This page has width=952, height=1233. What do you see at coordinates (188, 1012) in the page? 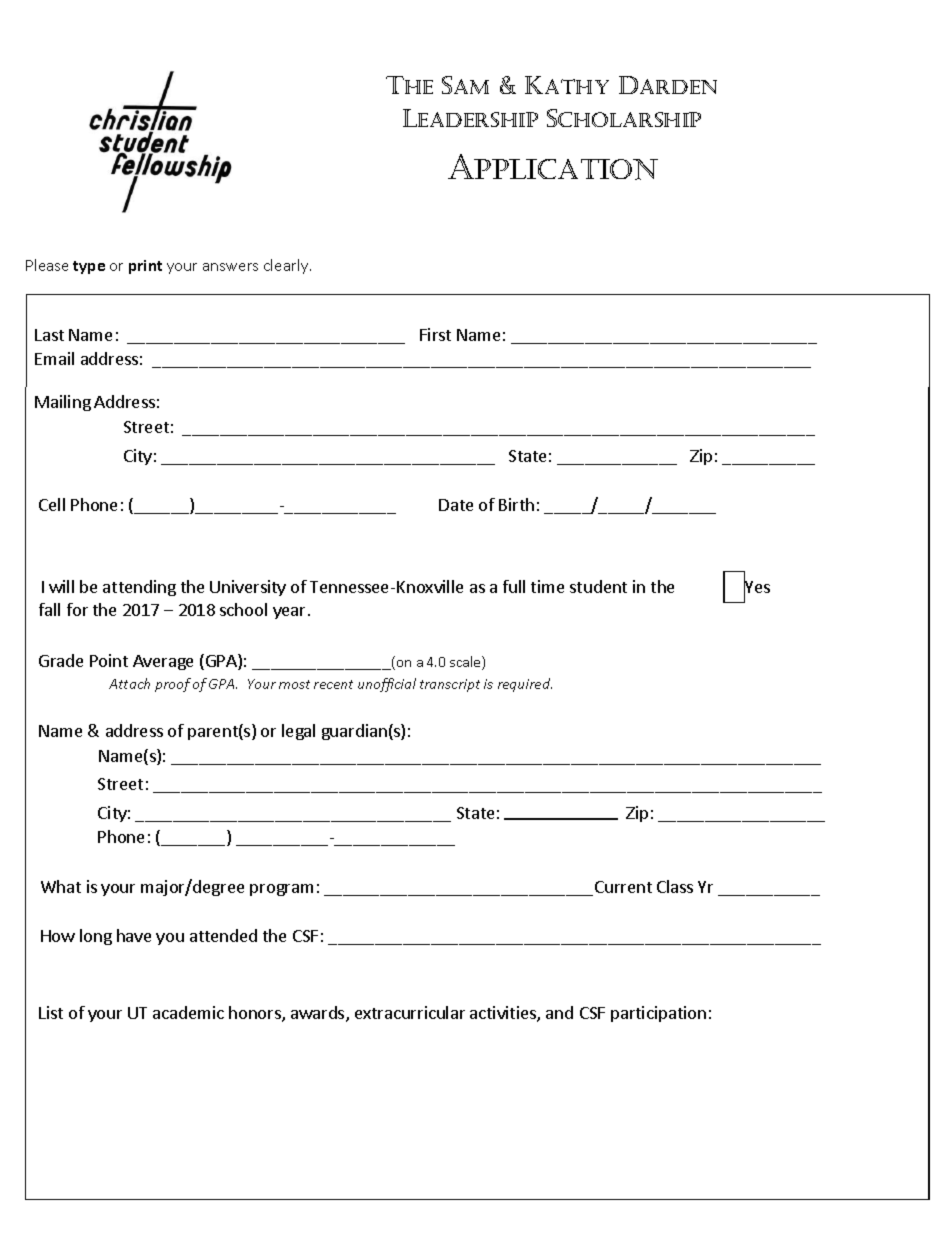
I see `academic` at bounding box center [188, 1012].
